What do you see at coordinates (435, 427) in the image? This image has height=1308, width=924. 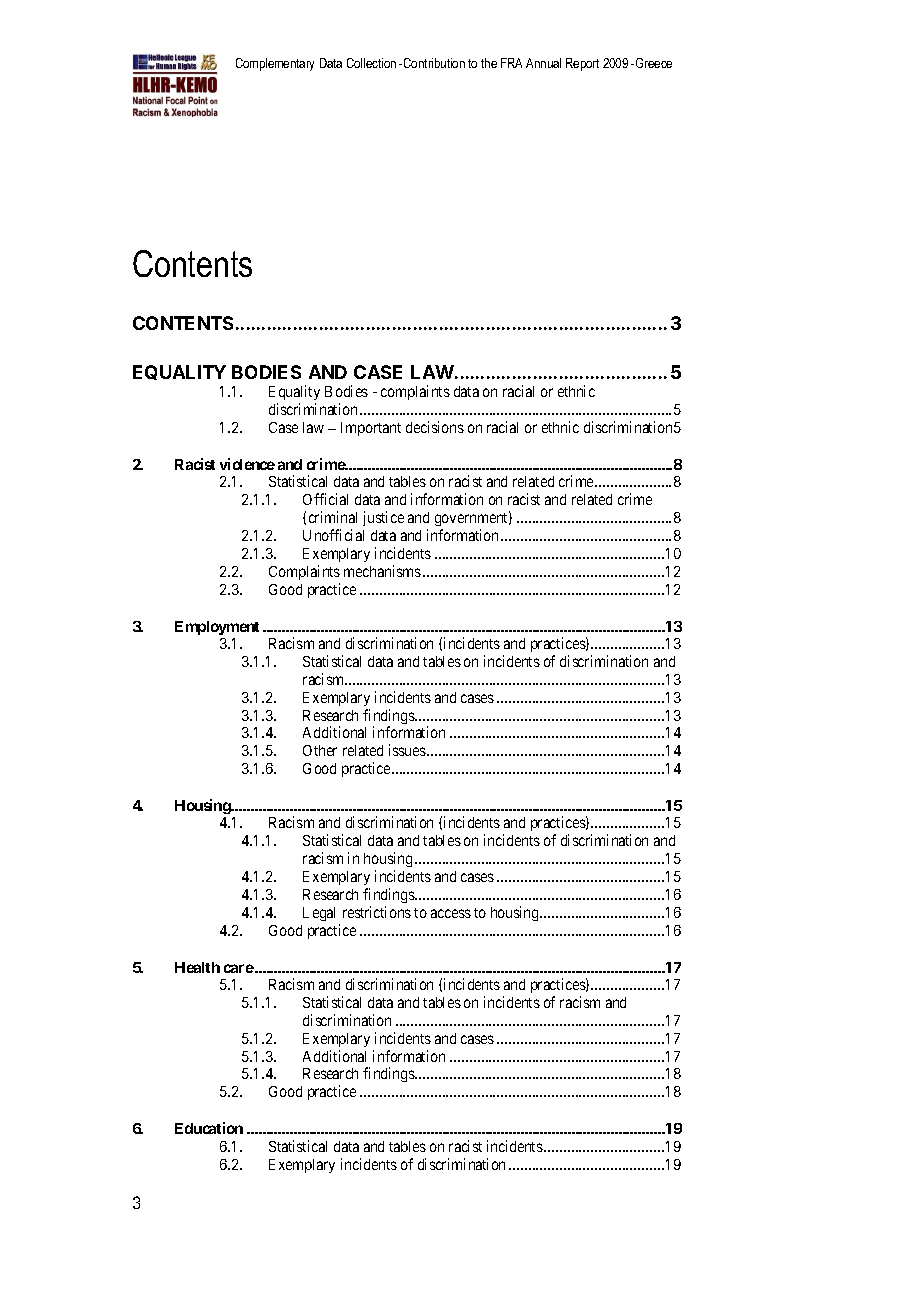 I see `decisions` at bounding box center [435, 427].
